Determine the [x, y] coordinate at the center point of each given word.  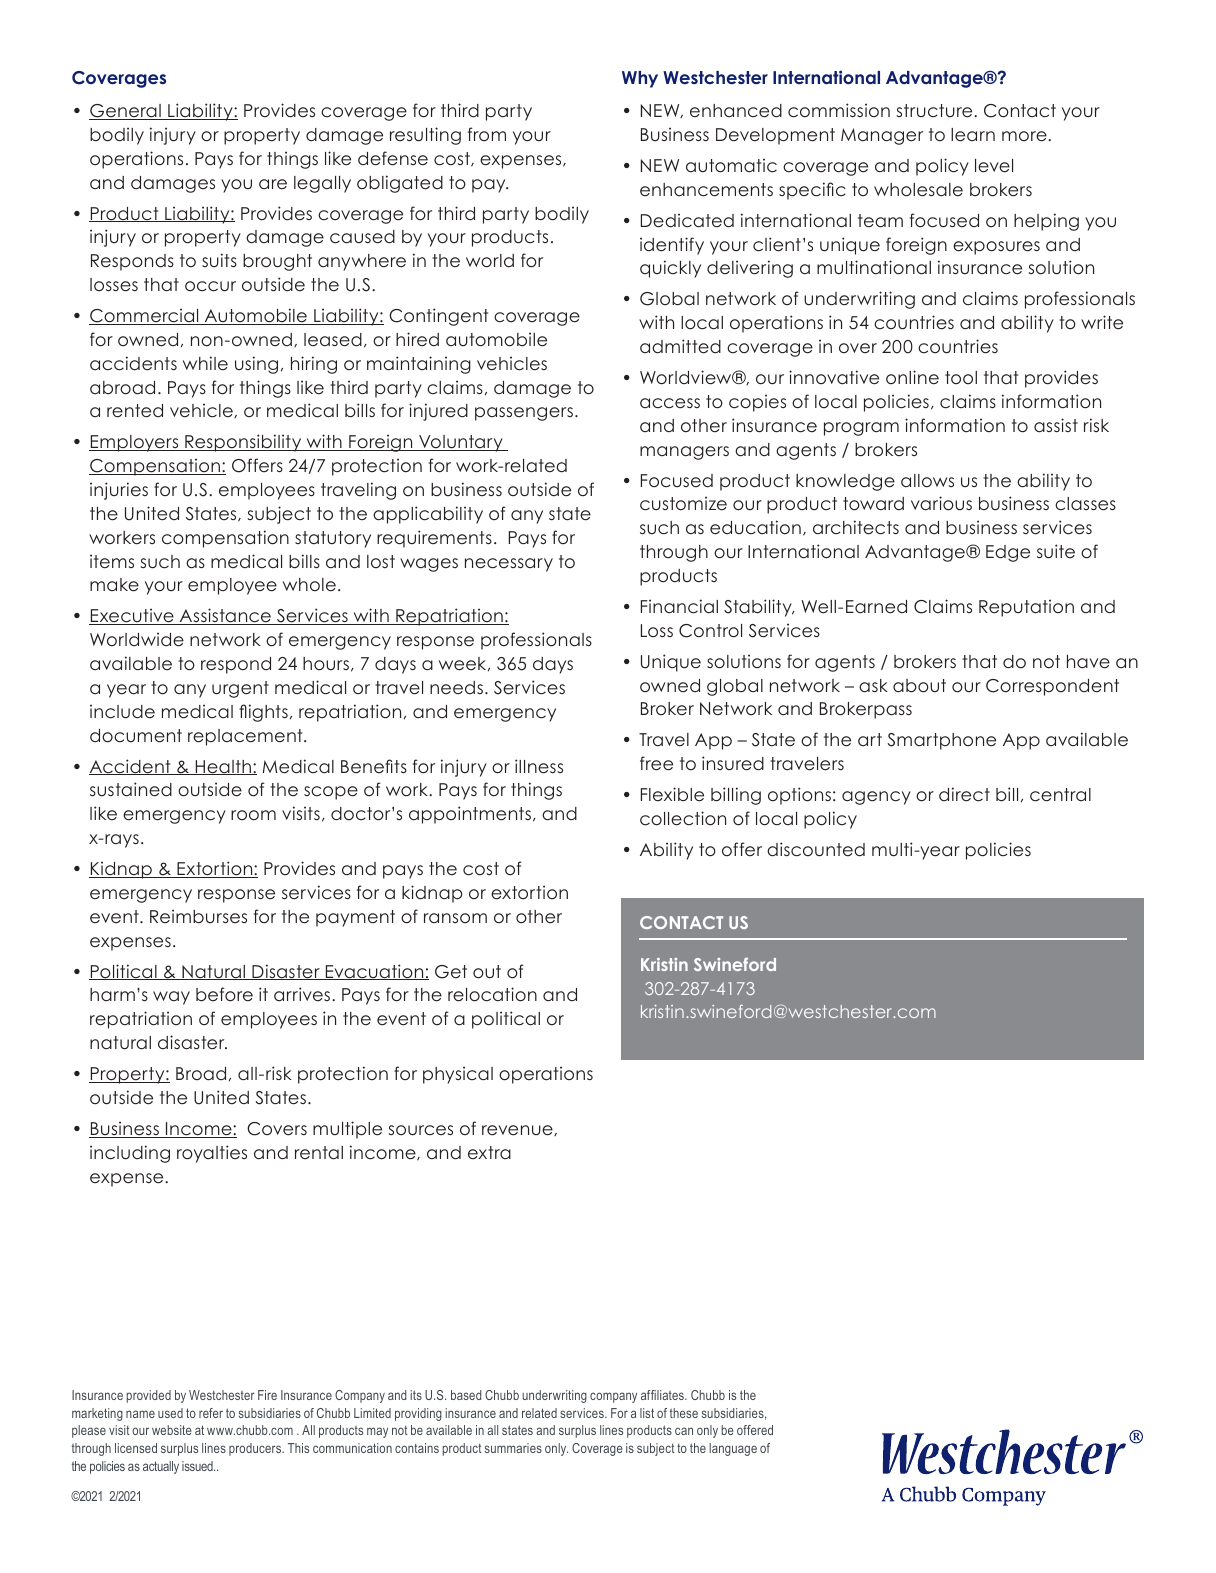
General [126, 112]
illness [539, 766]
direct [964, 794]
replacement [246, 737]
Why [640, 79]
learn [973, 135]
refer [211, 1413]
